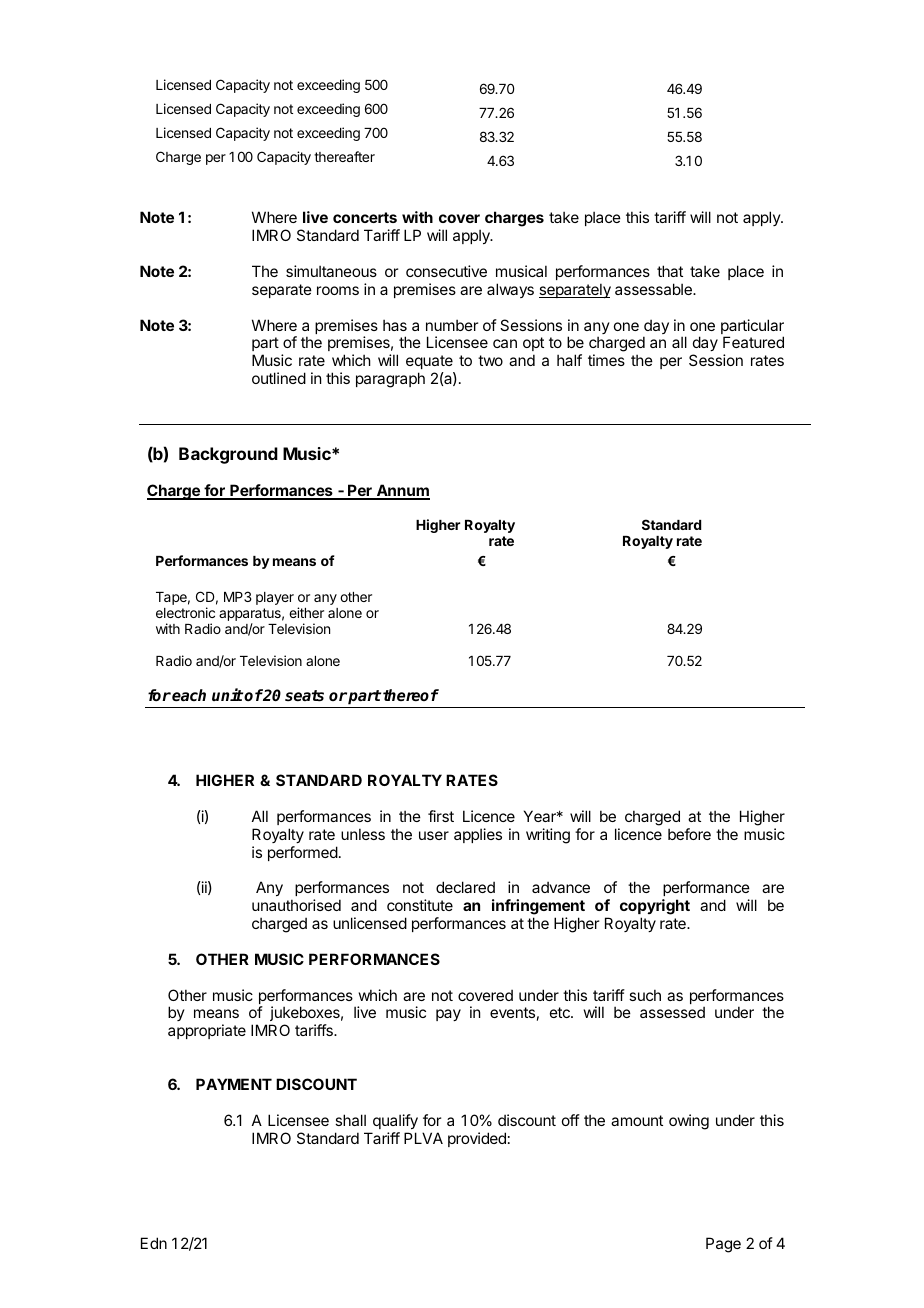  What do you see at coordinates (723, 1245) in the screenshot?
I see `Page` at bounding box center [723, 1245].
